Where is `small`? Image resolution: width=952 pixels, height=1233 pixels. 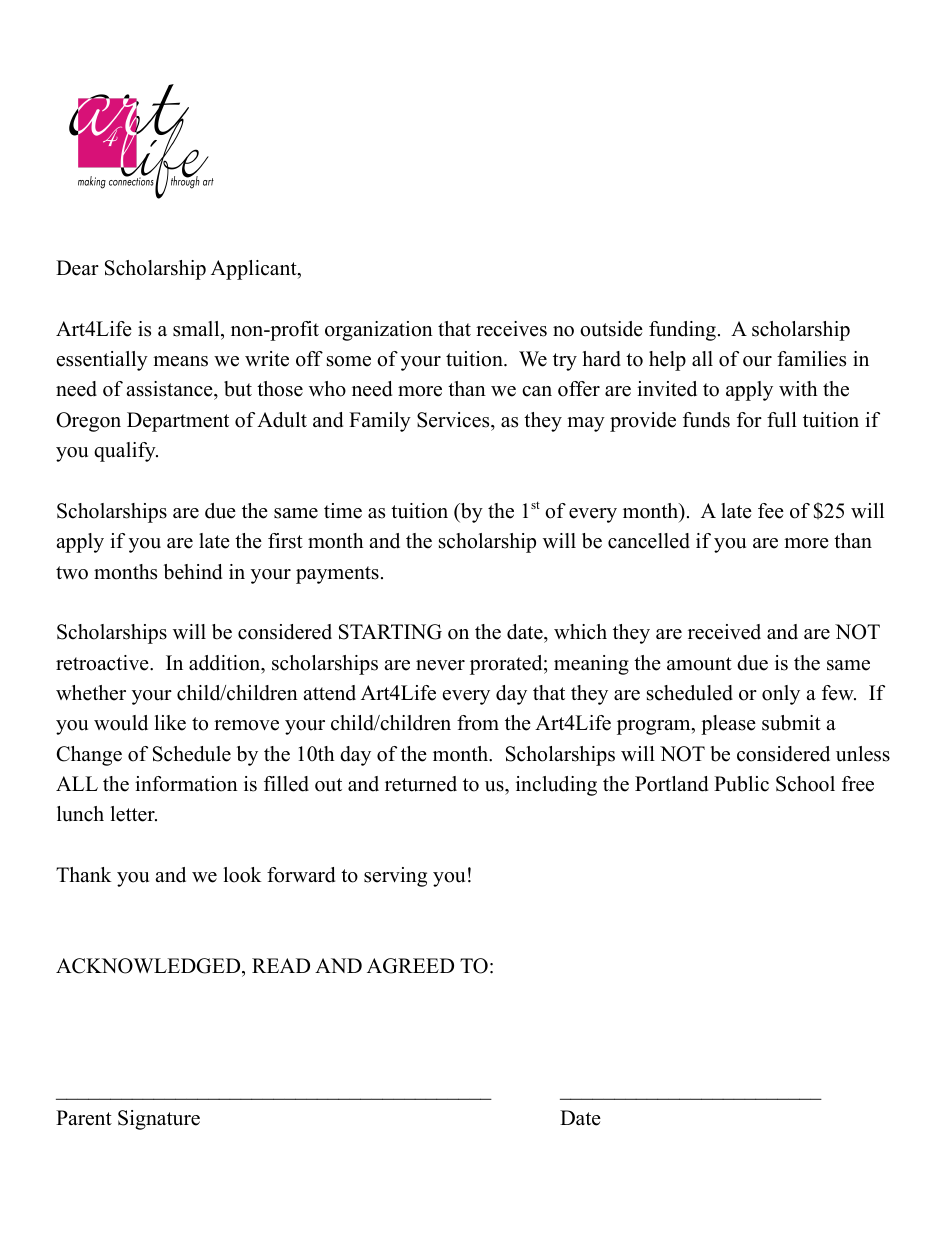
small is located at coordinates (197, 329).
